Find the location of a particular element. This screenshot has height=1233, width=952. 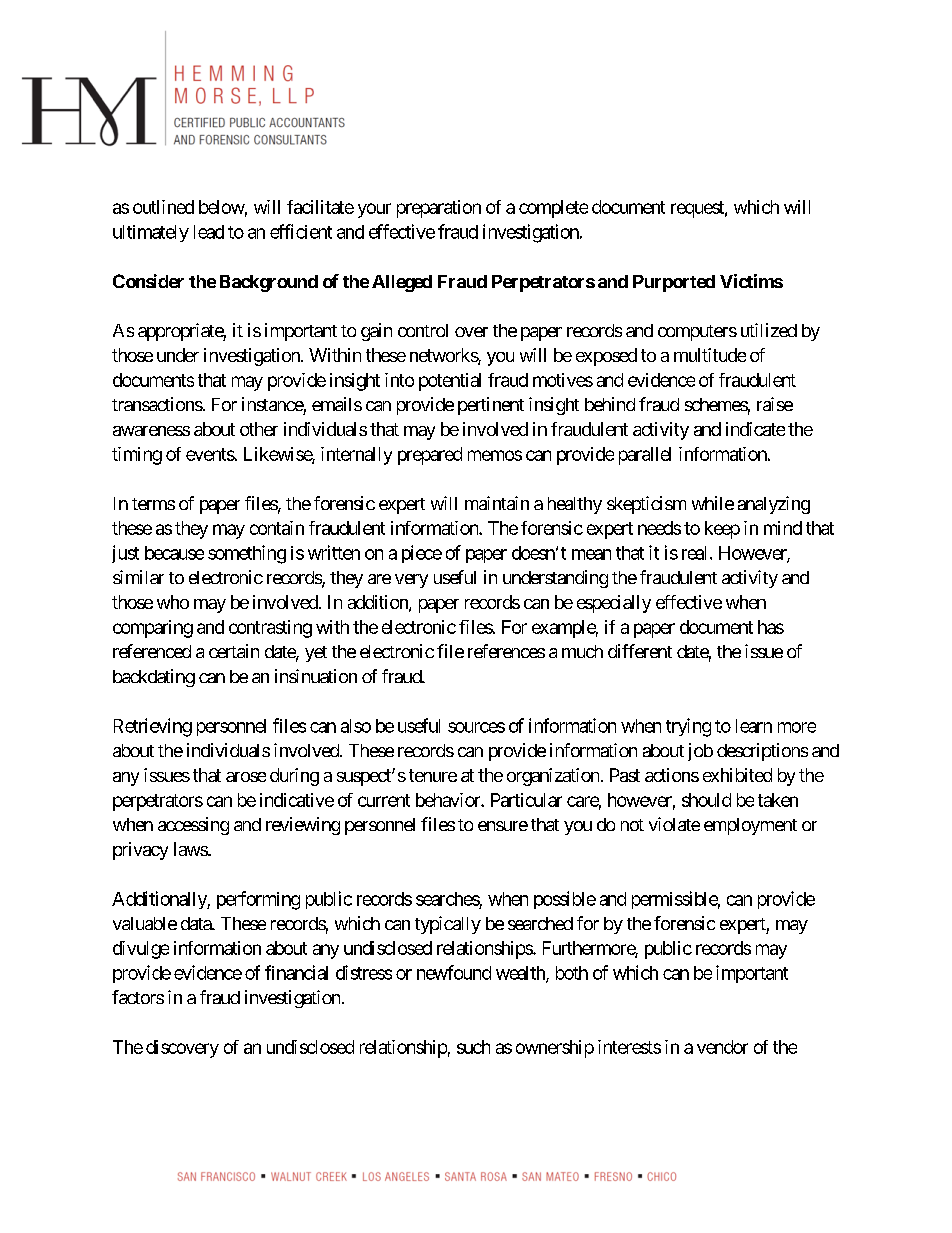

job is located at coordinates (700, 752).
